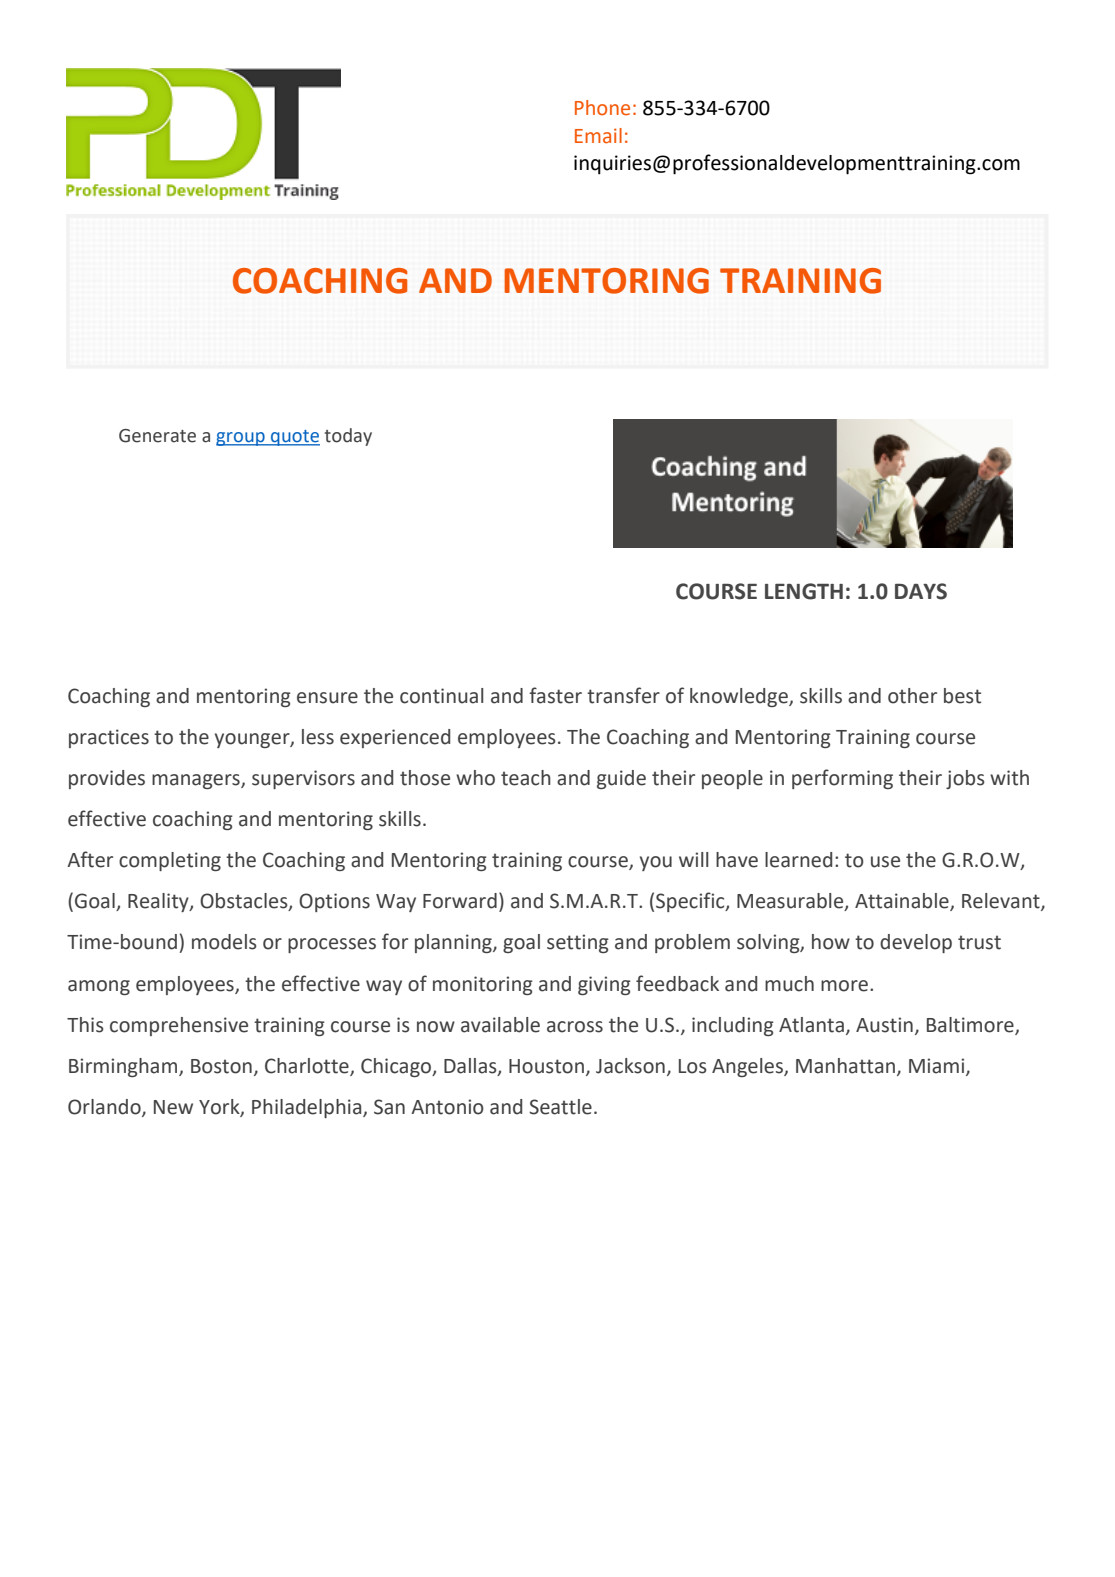 This document has height=1577, width=1115. What do you see at coordinates (921, 591) in the document?
I see `DAYS` at bounding box center [921, 591].
